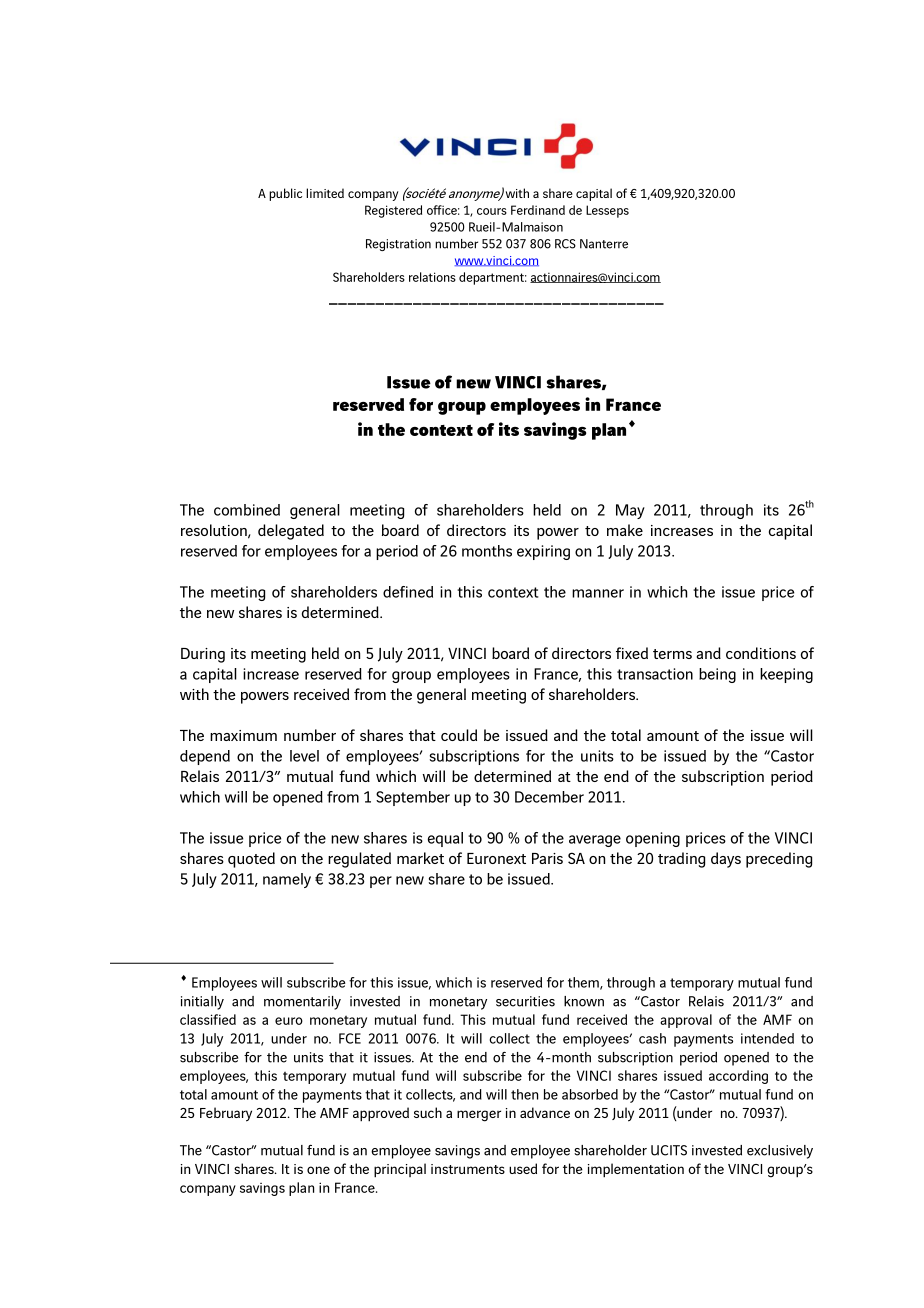 The width and height of the page is (924, 1308). I want to click on quoted, so click(251, 860).
